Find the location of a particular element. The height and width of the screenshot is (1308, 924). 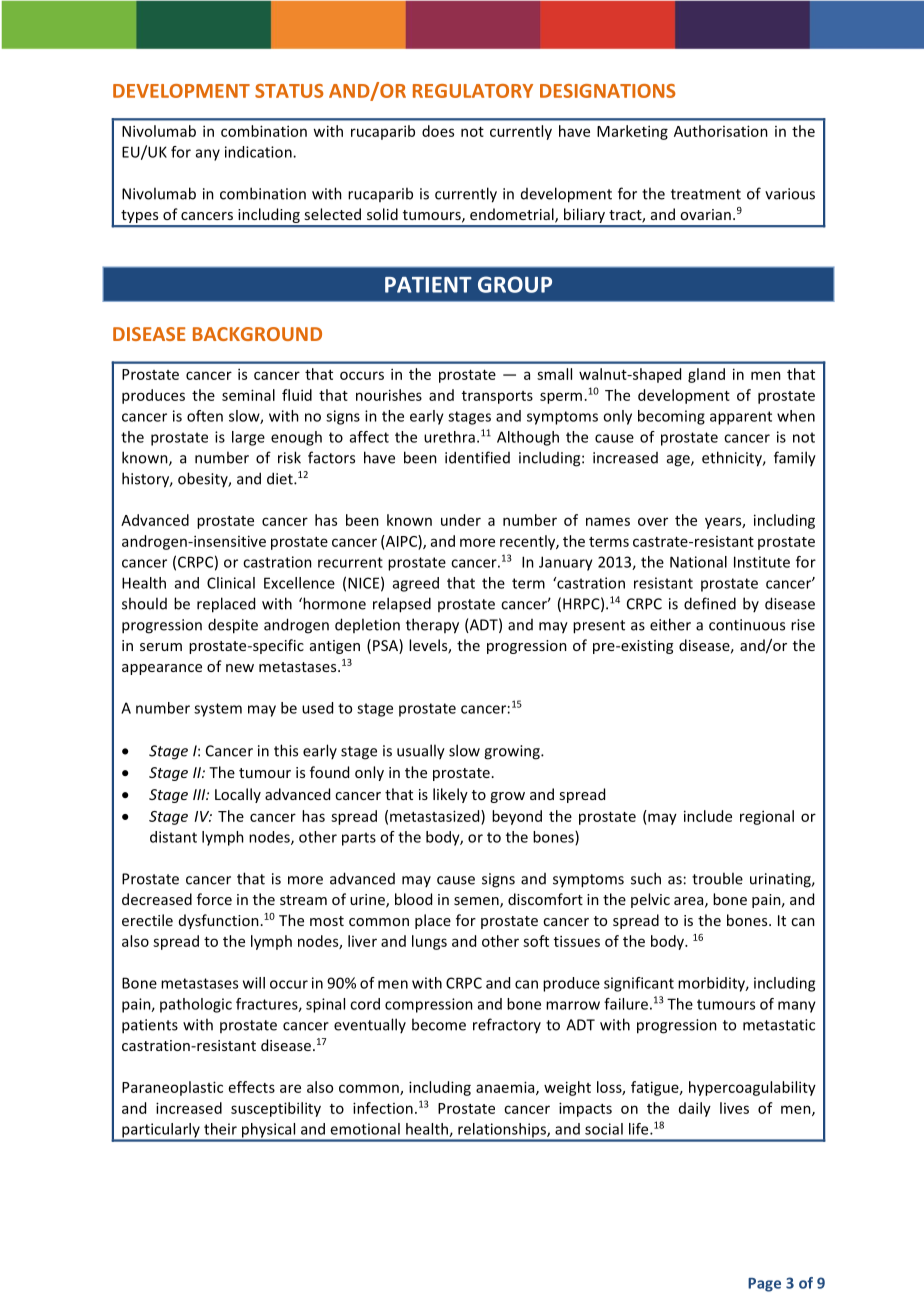

indication is located at coordinates (259, 152).
